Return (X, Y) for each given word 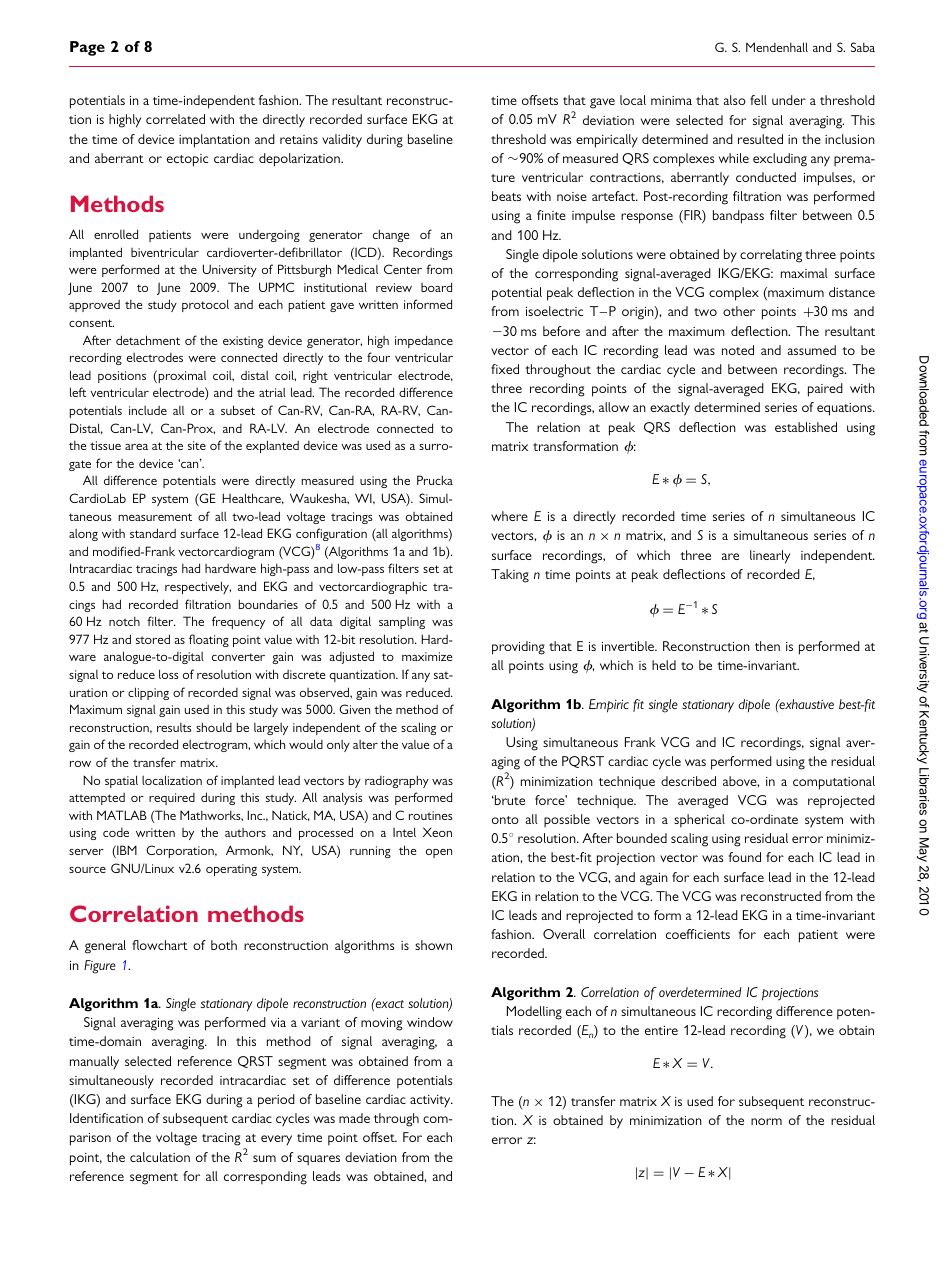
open (439, 853)
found (745, 857)
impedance (424, 341)
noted (738, 350)
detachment (148, 340)
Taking (510, 576)
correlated (175, 119)
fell (758, 100)
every (276, 1140)
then (767, 646)
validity (342, 141)
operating (231, 870)
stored (153, 639)
